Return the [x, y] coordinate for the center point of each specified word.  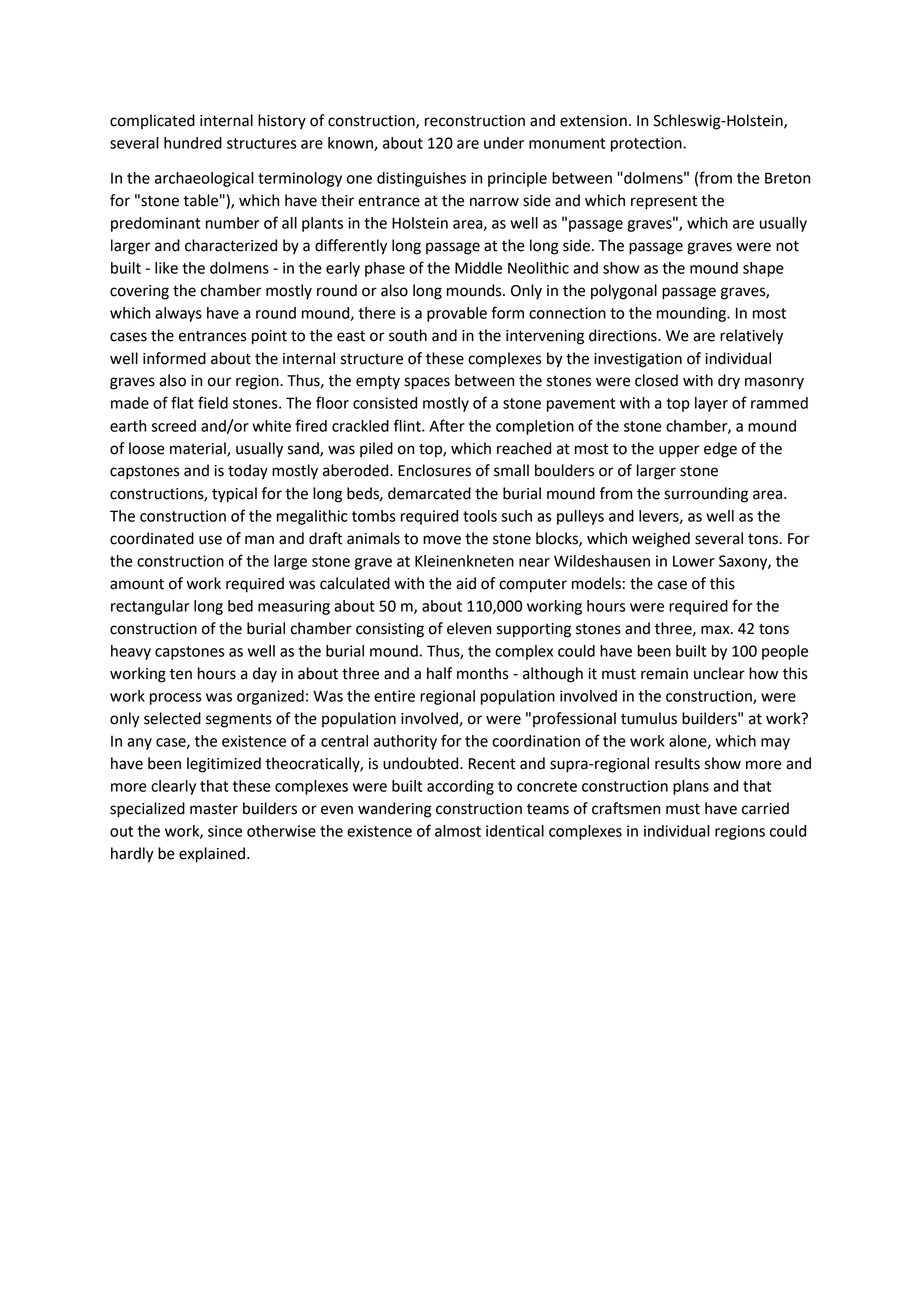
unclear [719, 673]
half [439, 673]
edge [720, 450]
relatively [751, 337]
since [225, 831]
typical [234, 495]
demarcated [429, 493]
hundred [193, 143]
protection [647, 144]
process [176, 699]
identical [515, 831]
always [178, 314]
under [504, 143]
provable [457, 314]
